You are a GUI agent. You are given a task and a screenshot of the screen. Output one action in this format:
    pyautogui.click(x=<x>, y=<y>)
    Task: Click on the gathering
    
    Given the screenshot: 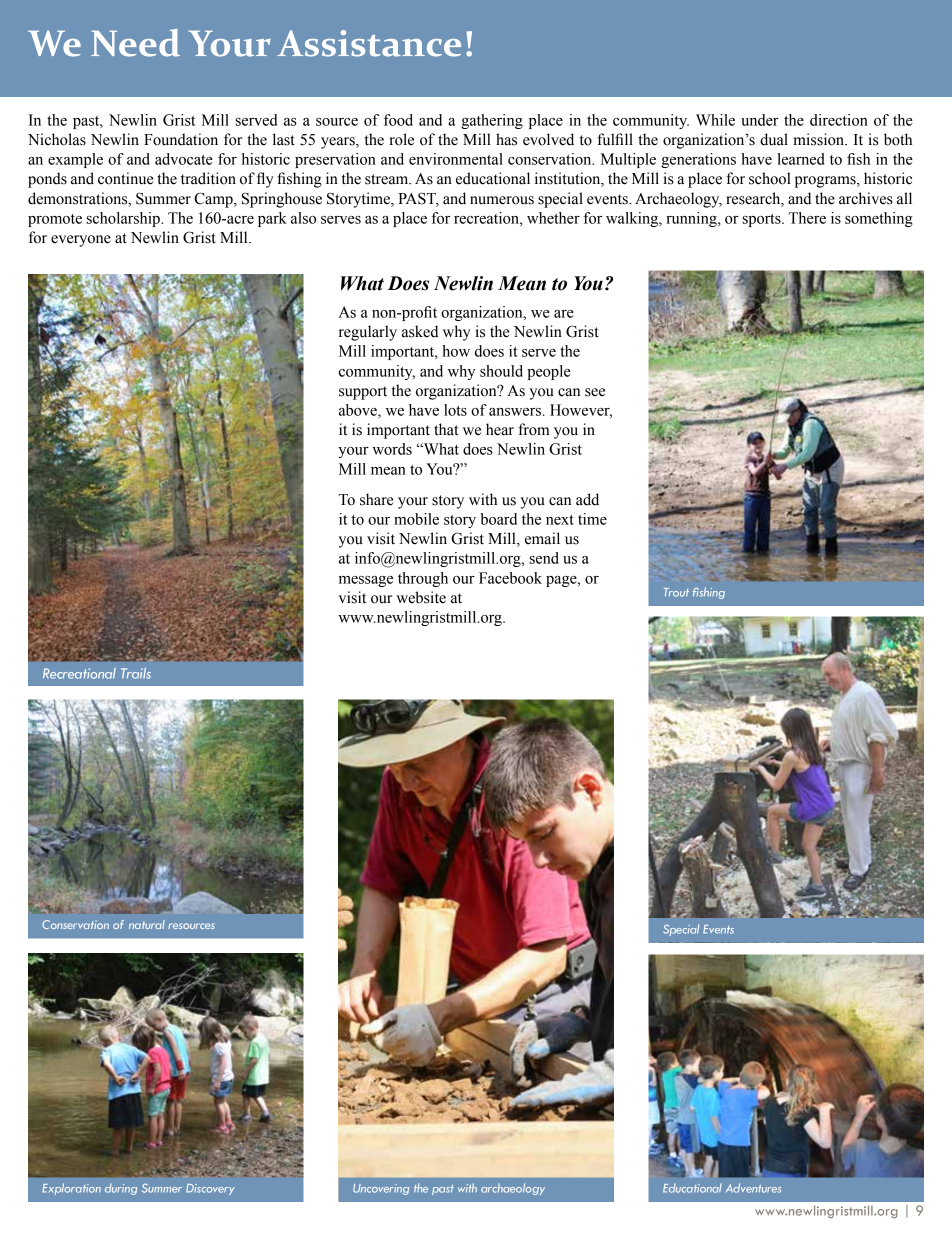 What is the action you would take?
    pyautogui.click(x=492, y=121)
